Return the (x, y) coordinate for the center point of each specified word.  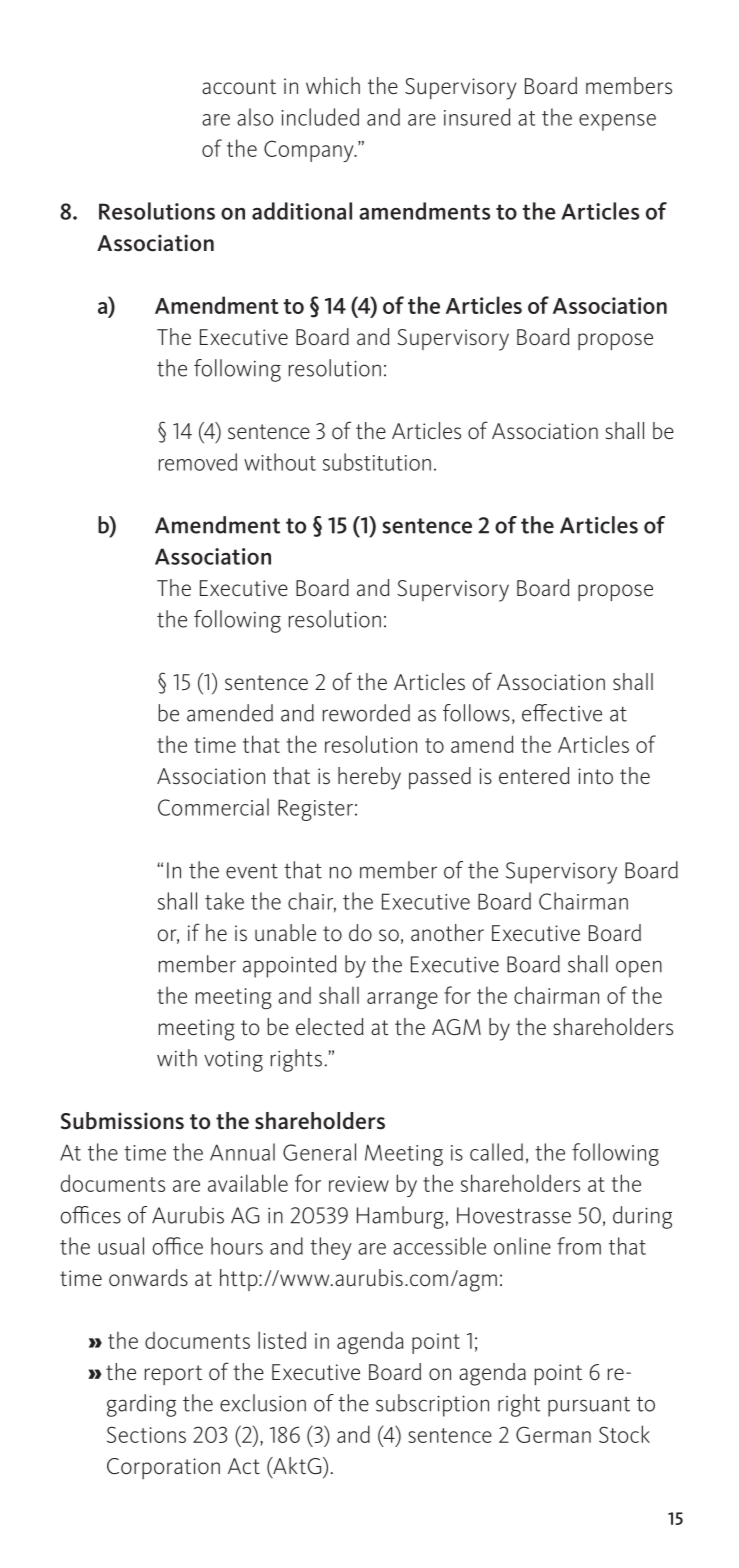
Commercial (213, 807)
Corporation (163, 1468)
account (239, 87)
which (333, 85)
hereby (369, 778)
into (595, 776)
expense (617, 122)
